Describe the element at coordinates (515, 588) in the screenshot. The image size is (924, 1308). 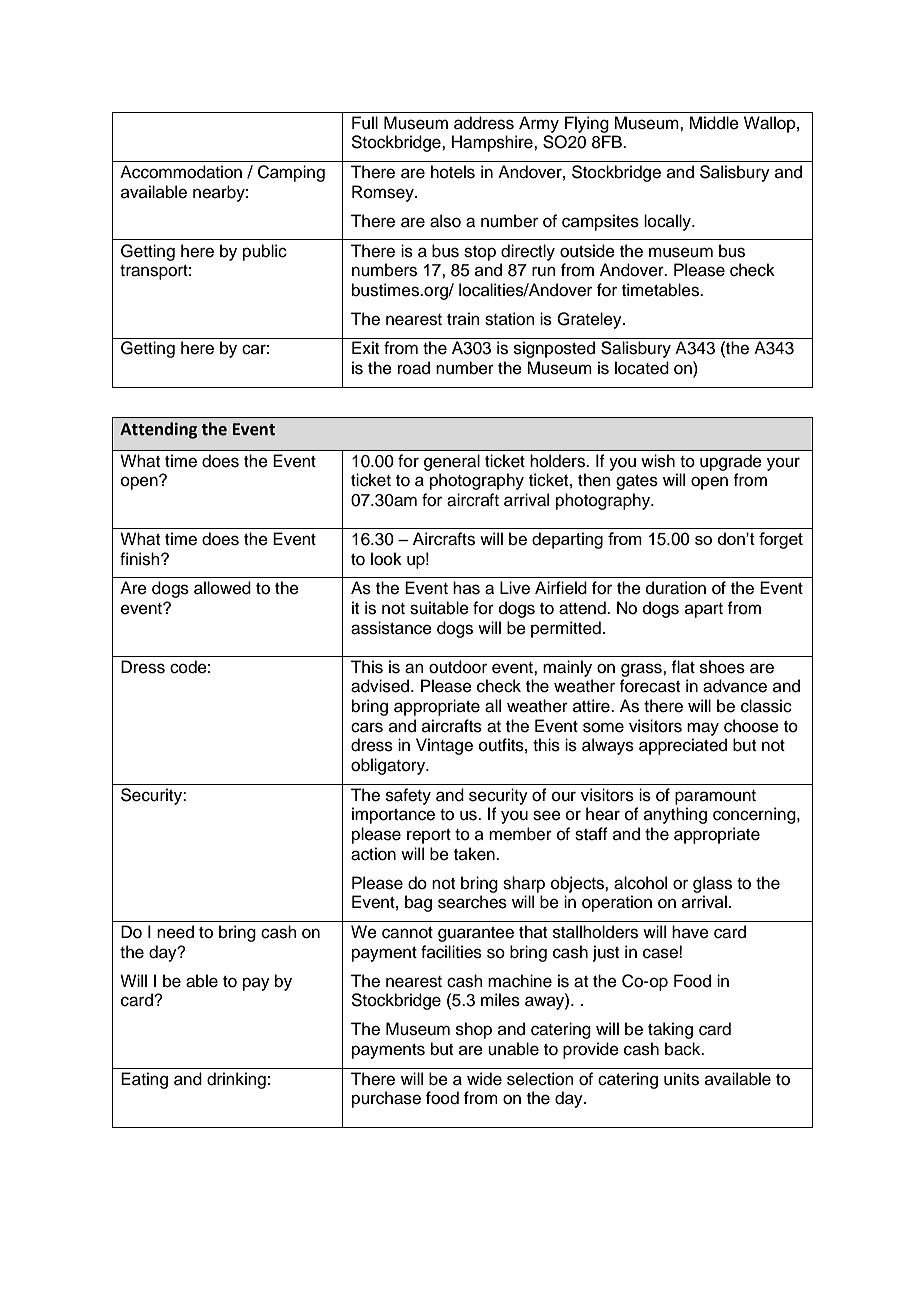
I see `Live` at that location.
